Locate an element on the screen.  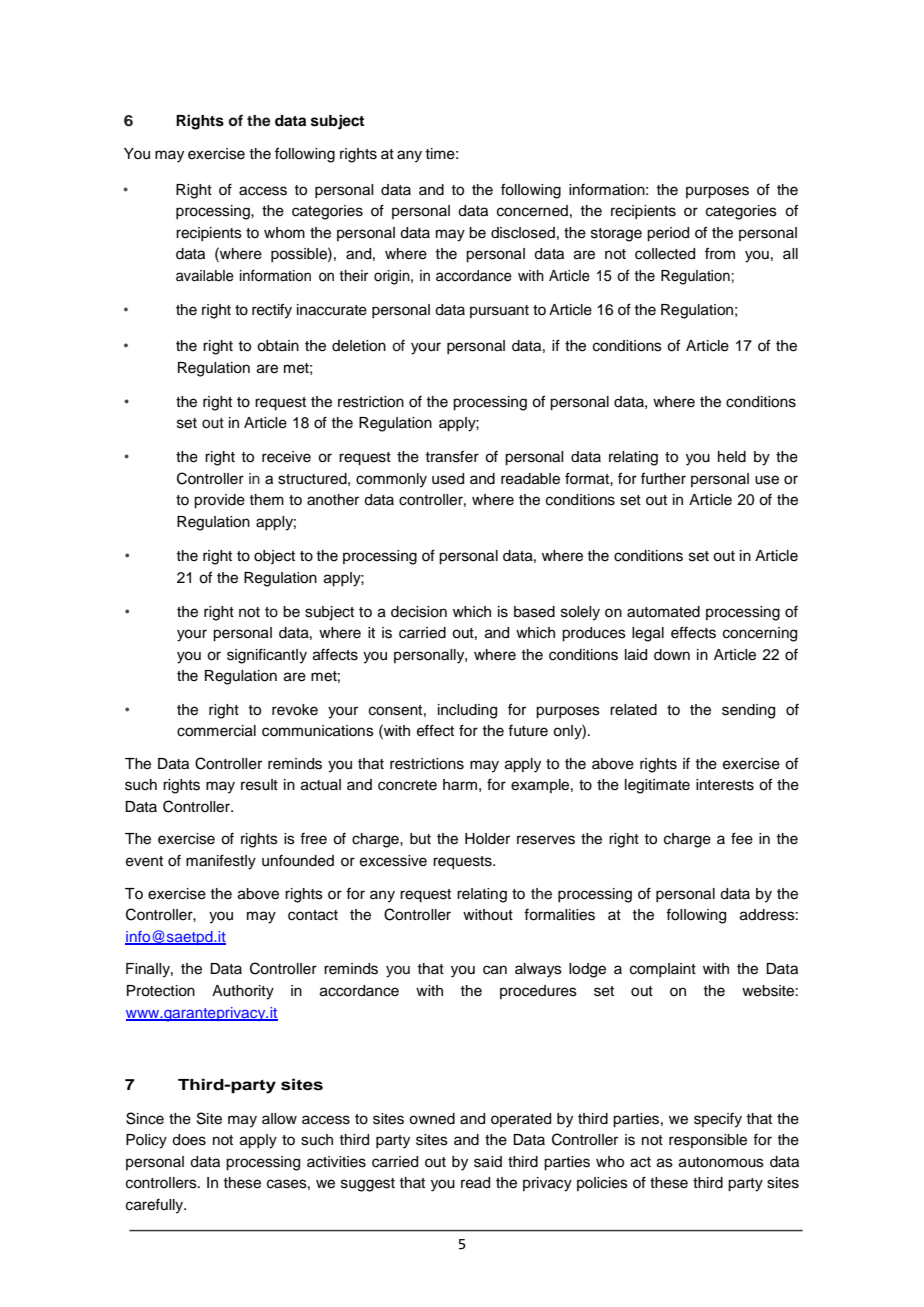
commercial is located at coordinates (216, 731).
